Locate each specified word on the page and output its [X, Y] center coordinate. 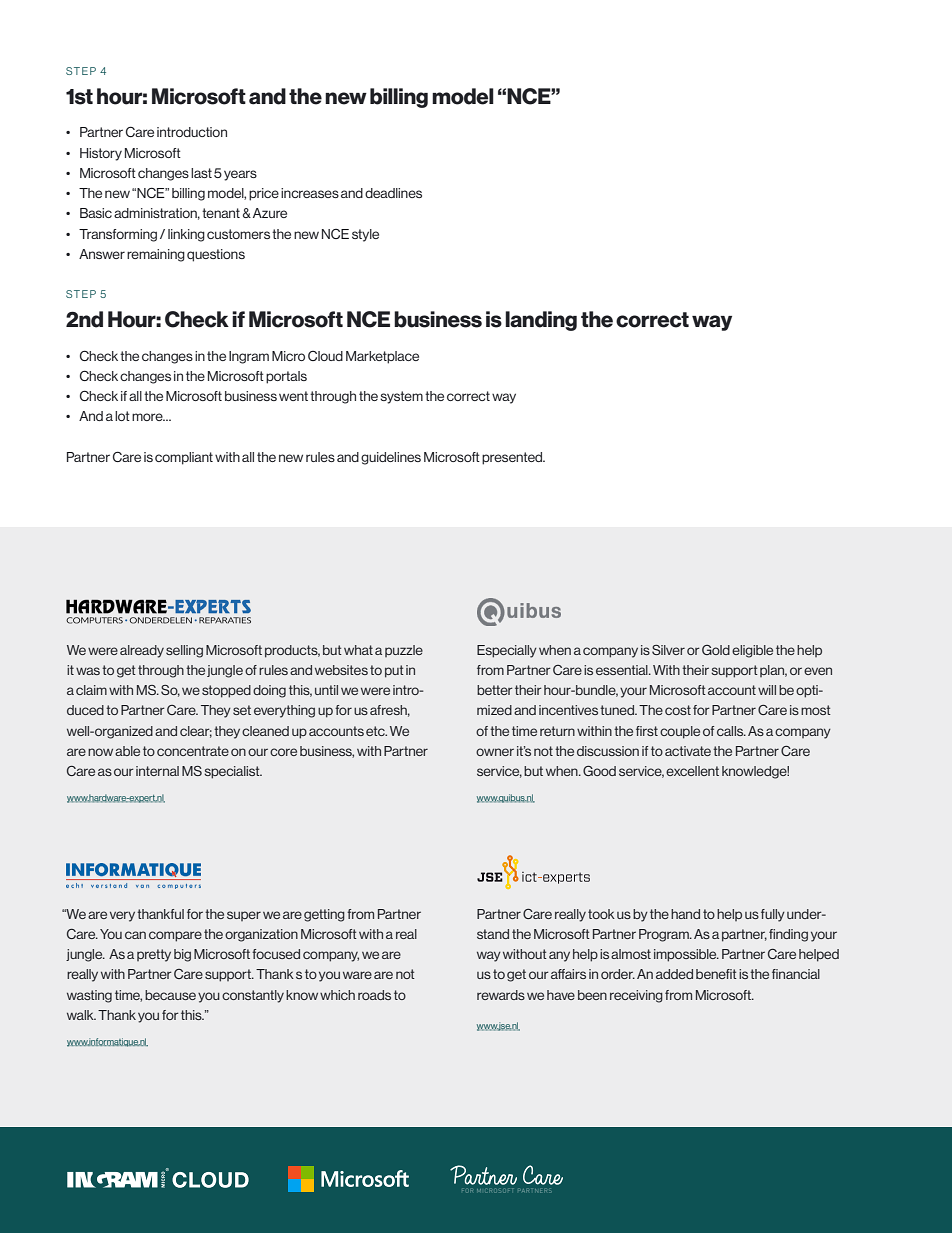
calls [731, 731]
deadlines [393, 193]
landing [541, 321]
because [170, 995]
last [201, 173]
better [495, 690]
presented [513, 458]
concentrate [193, 751]
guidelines [391, 458]
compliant [184, 458]
